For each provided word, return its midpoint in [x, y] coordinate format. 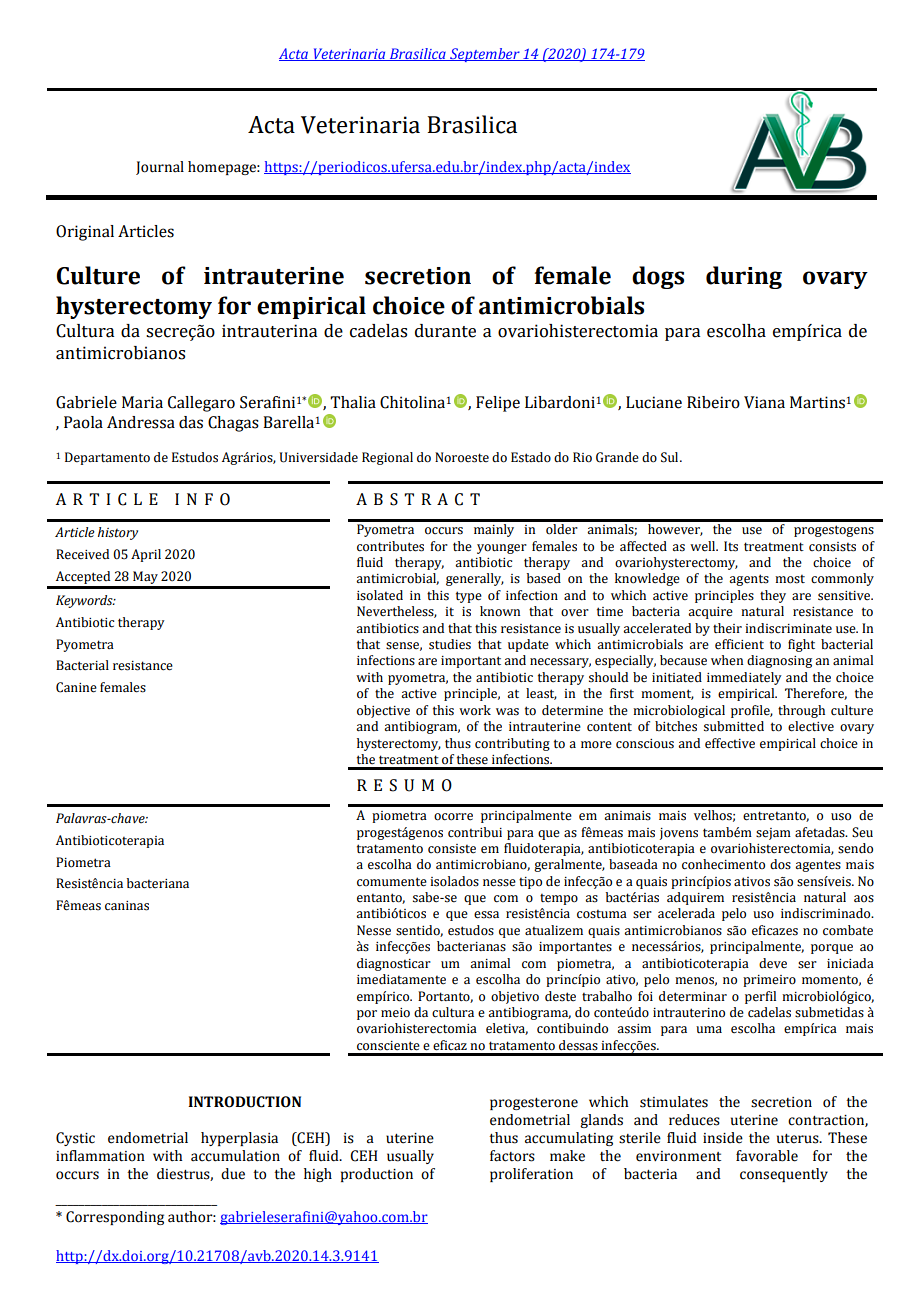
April [146, 555]
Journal [160, 168]
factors [512, 1156]
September [485, 55]
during [744, 277]
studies [450, 644]
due [233, 1174]
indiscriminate [788, 628]
